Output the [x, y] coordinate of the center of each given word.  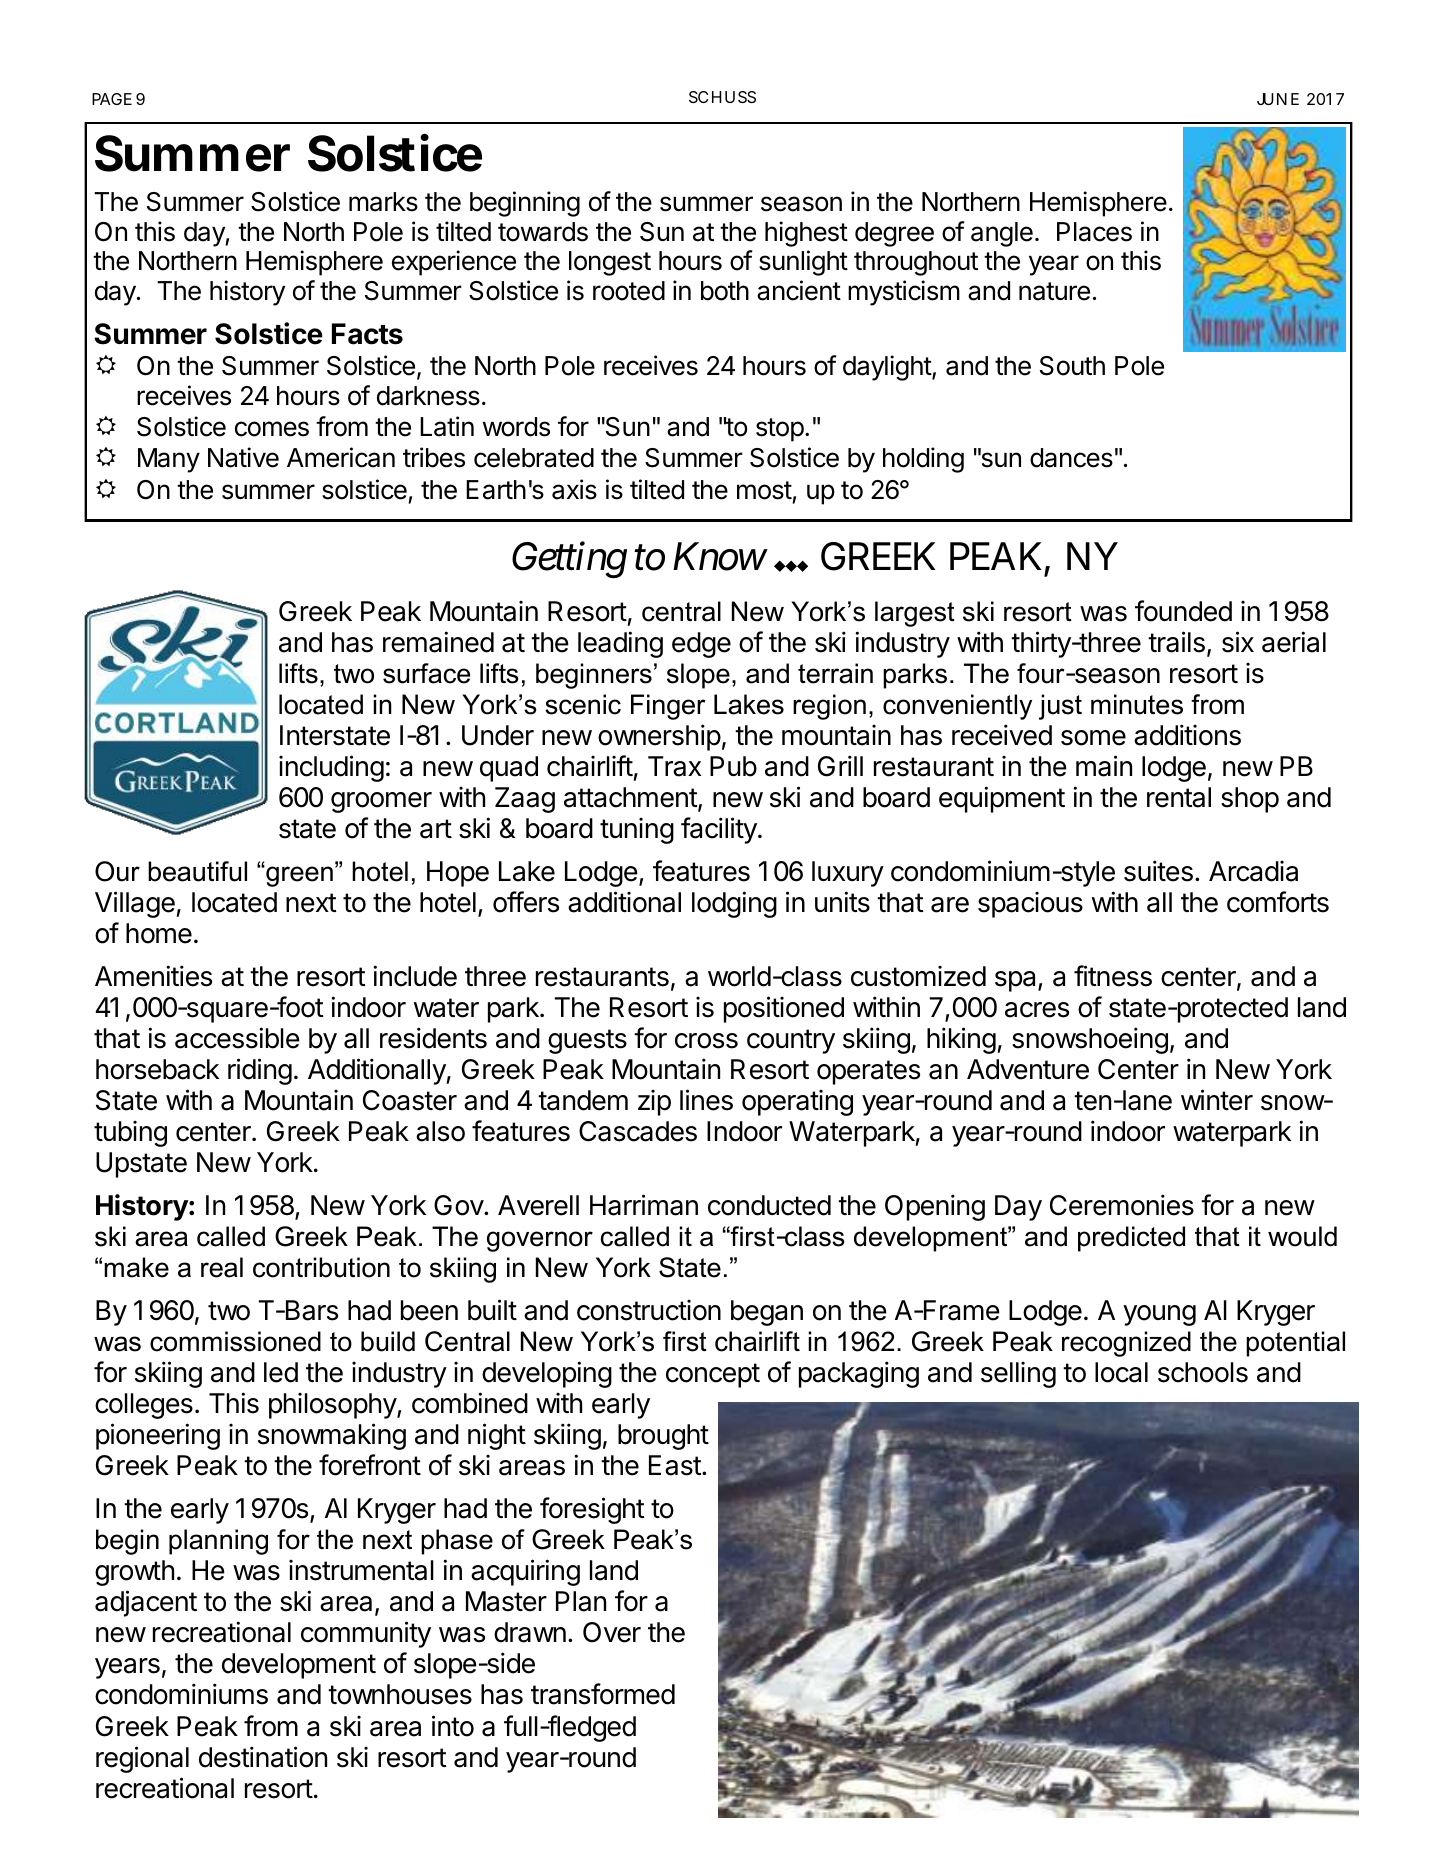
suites [1158, 871]
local [1121, 1372]
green [298, 876]
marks [383, 202]
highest [806, 234]
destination [263, 1757]
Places [1094, 232]
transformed [603, 1694]
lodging [734, 904]
